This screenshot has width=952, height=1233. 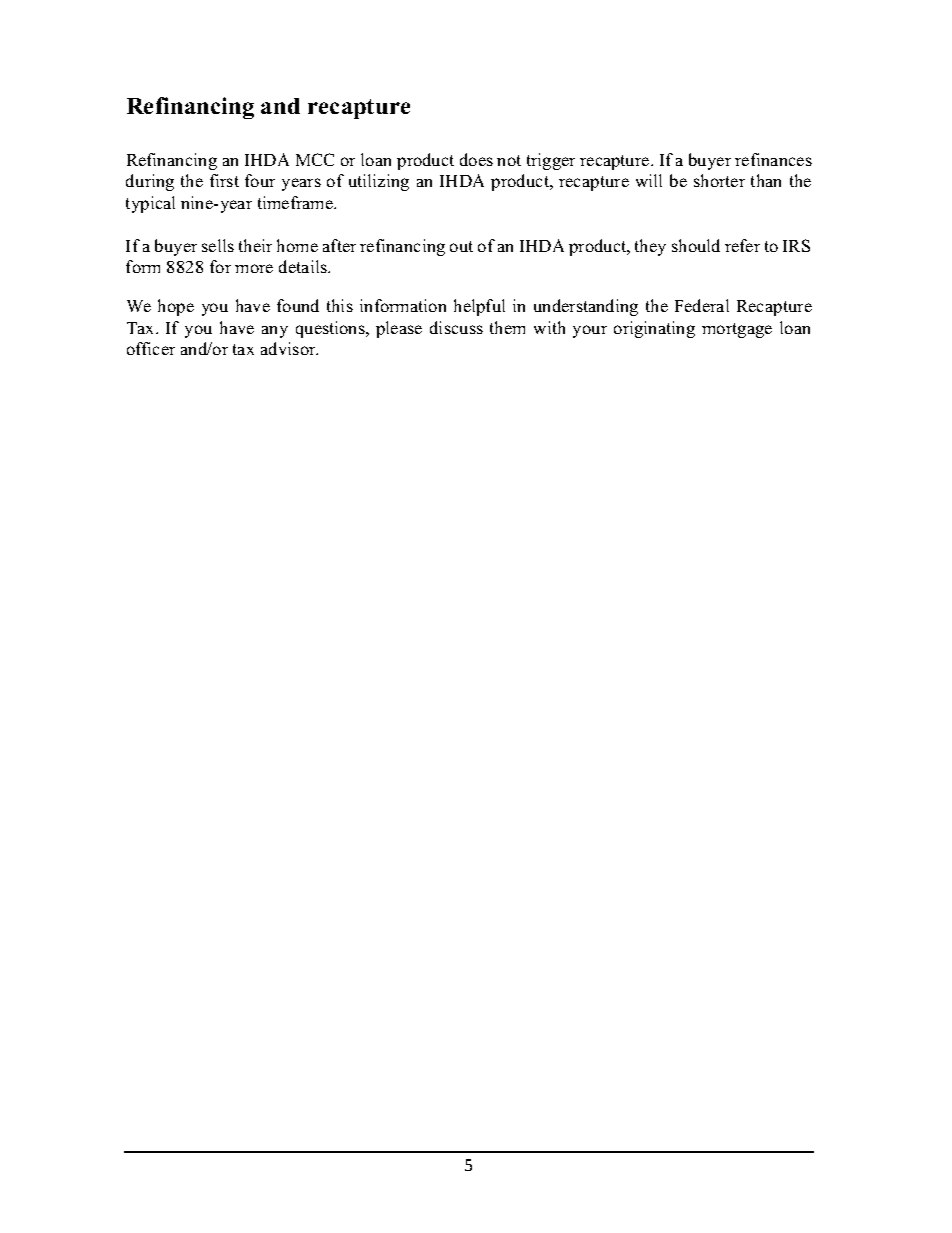 What do you see at coordinates (476, 159) in the screenshot?
I see `does` at bounding box center [476, 159].
